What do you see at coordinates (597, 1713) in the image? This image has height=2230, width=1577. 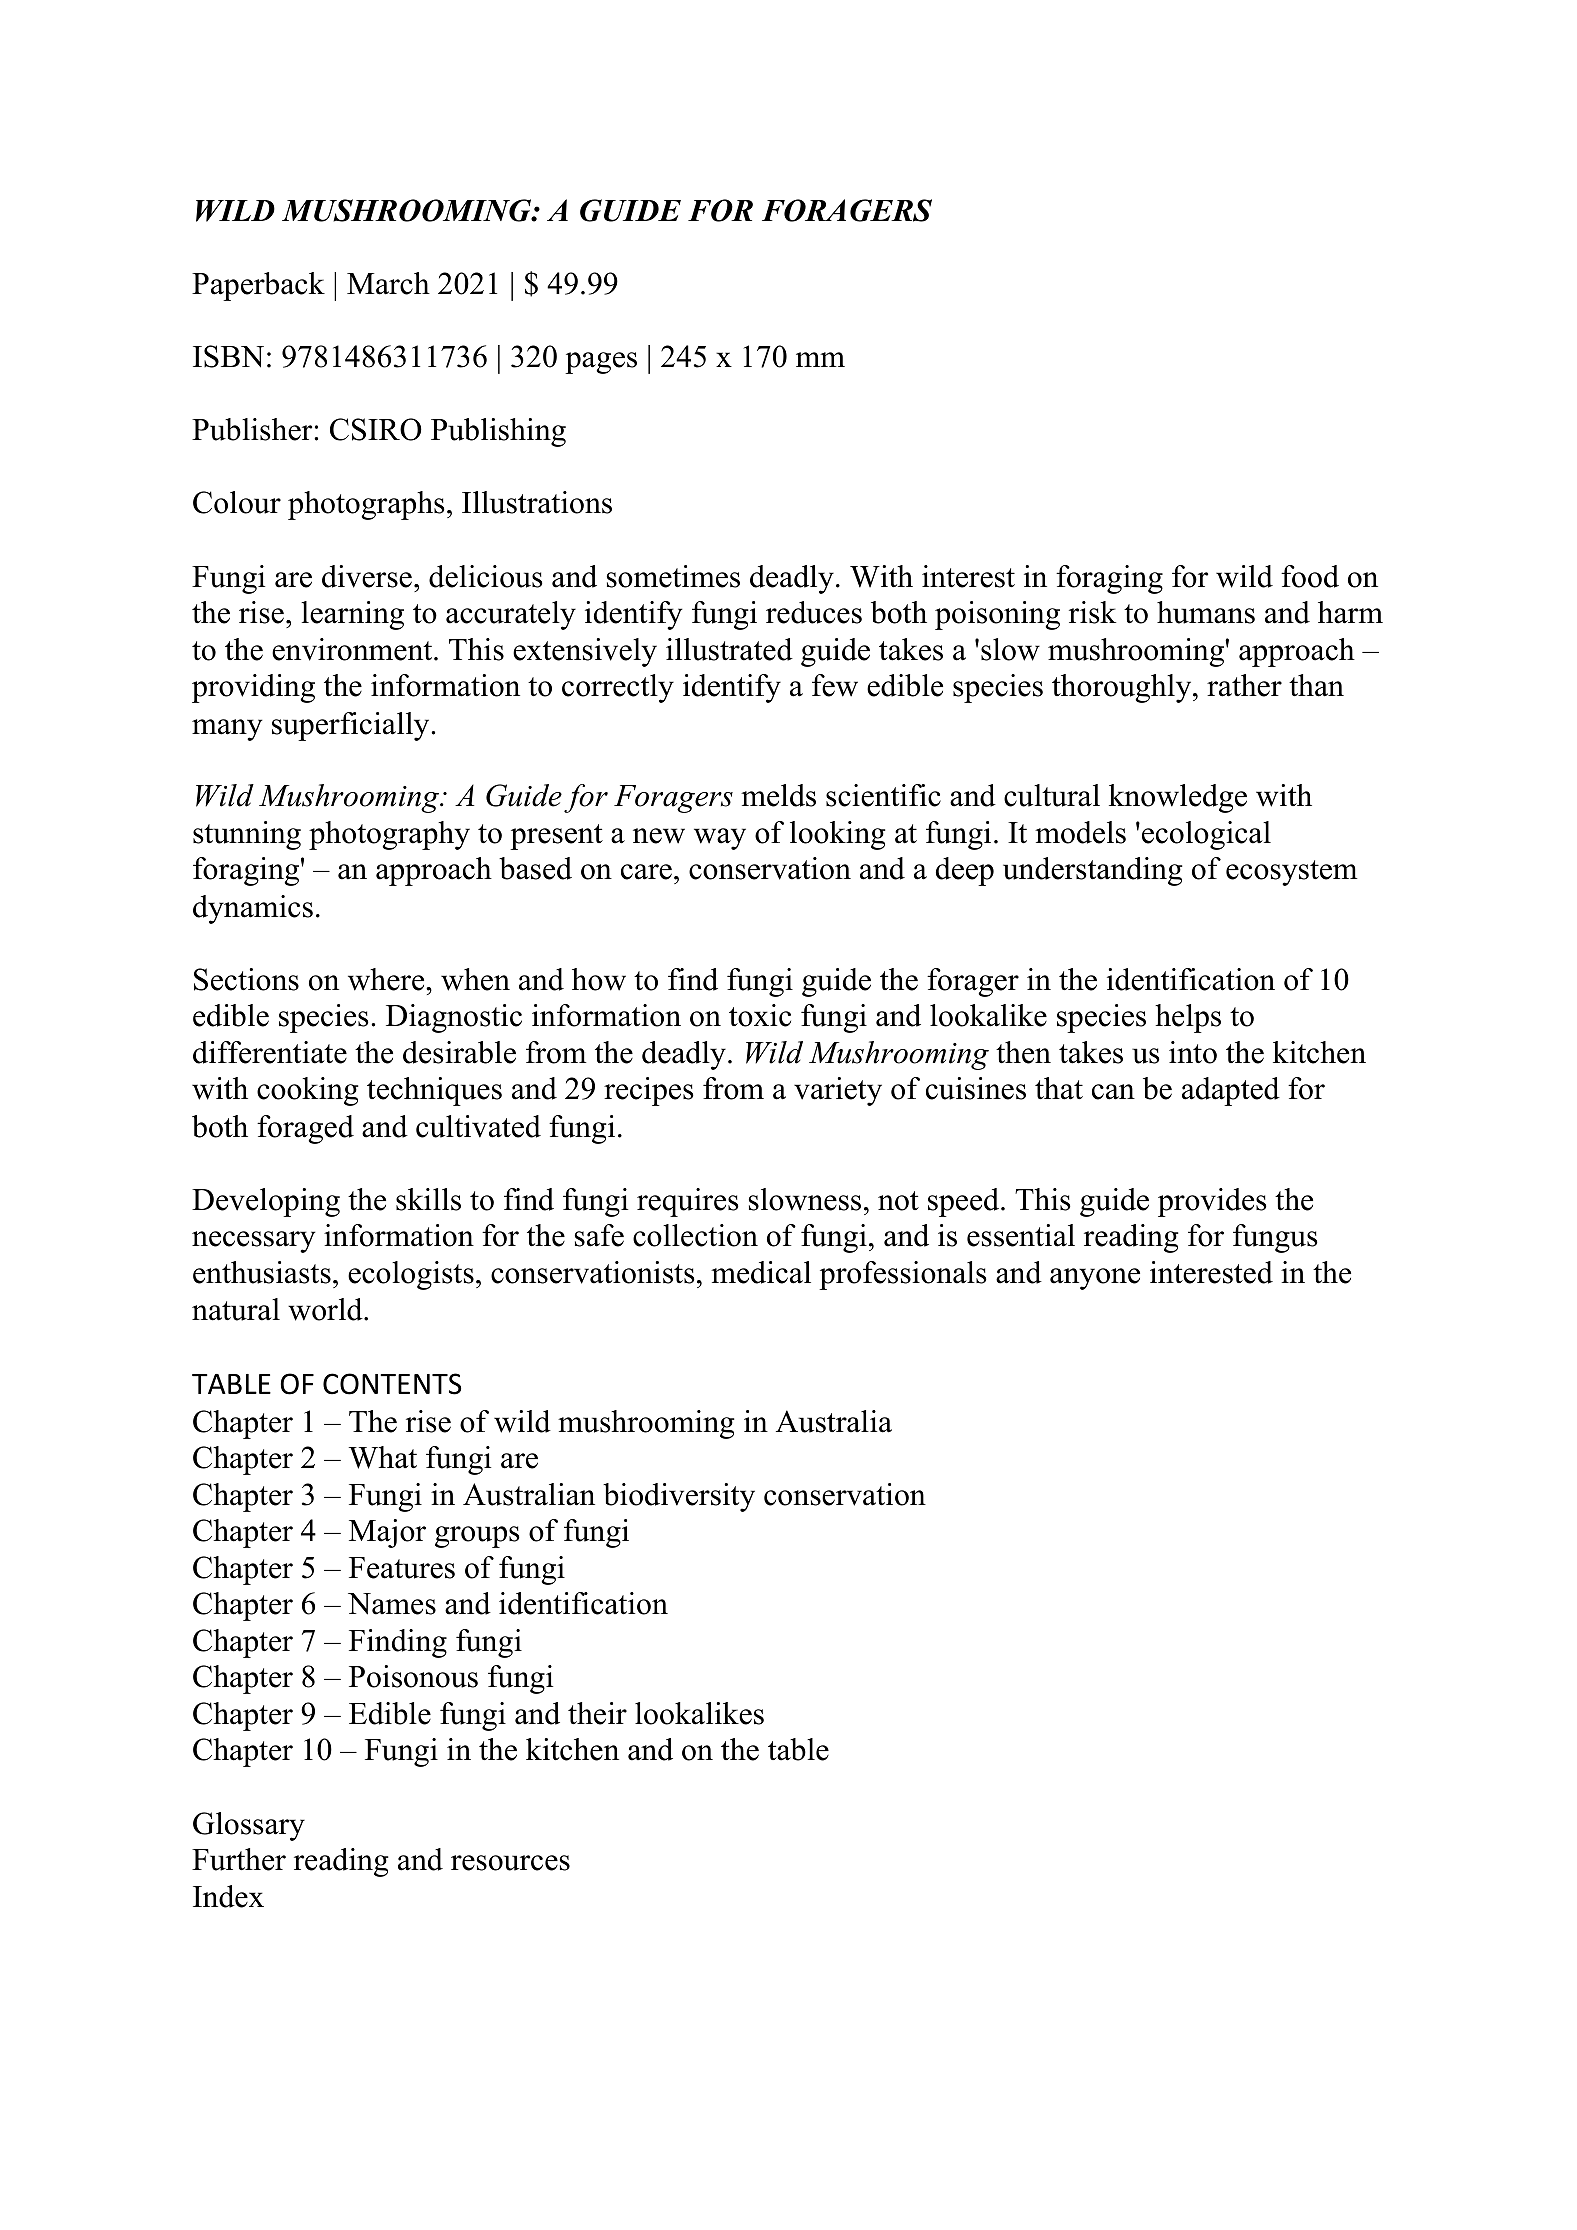 I see `their` at bounding box center [597, 1713].
